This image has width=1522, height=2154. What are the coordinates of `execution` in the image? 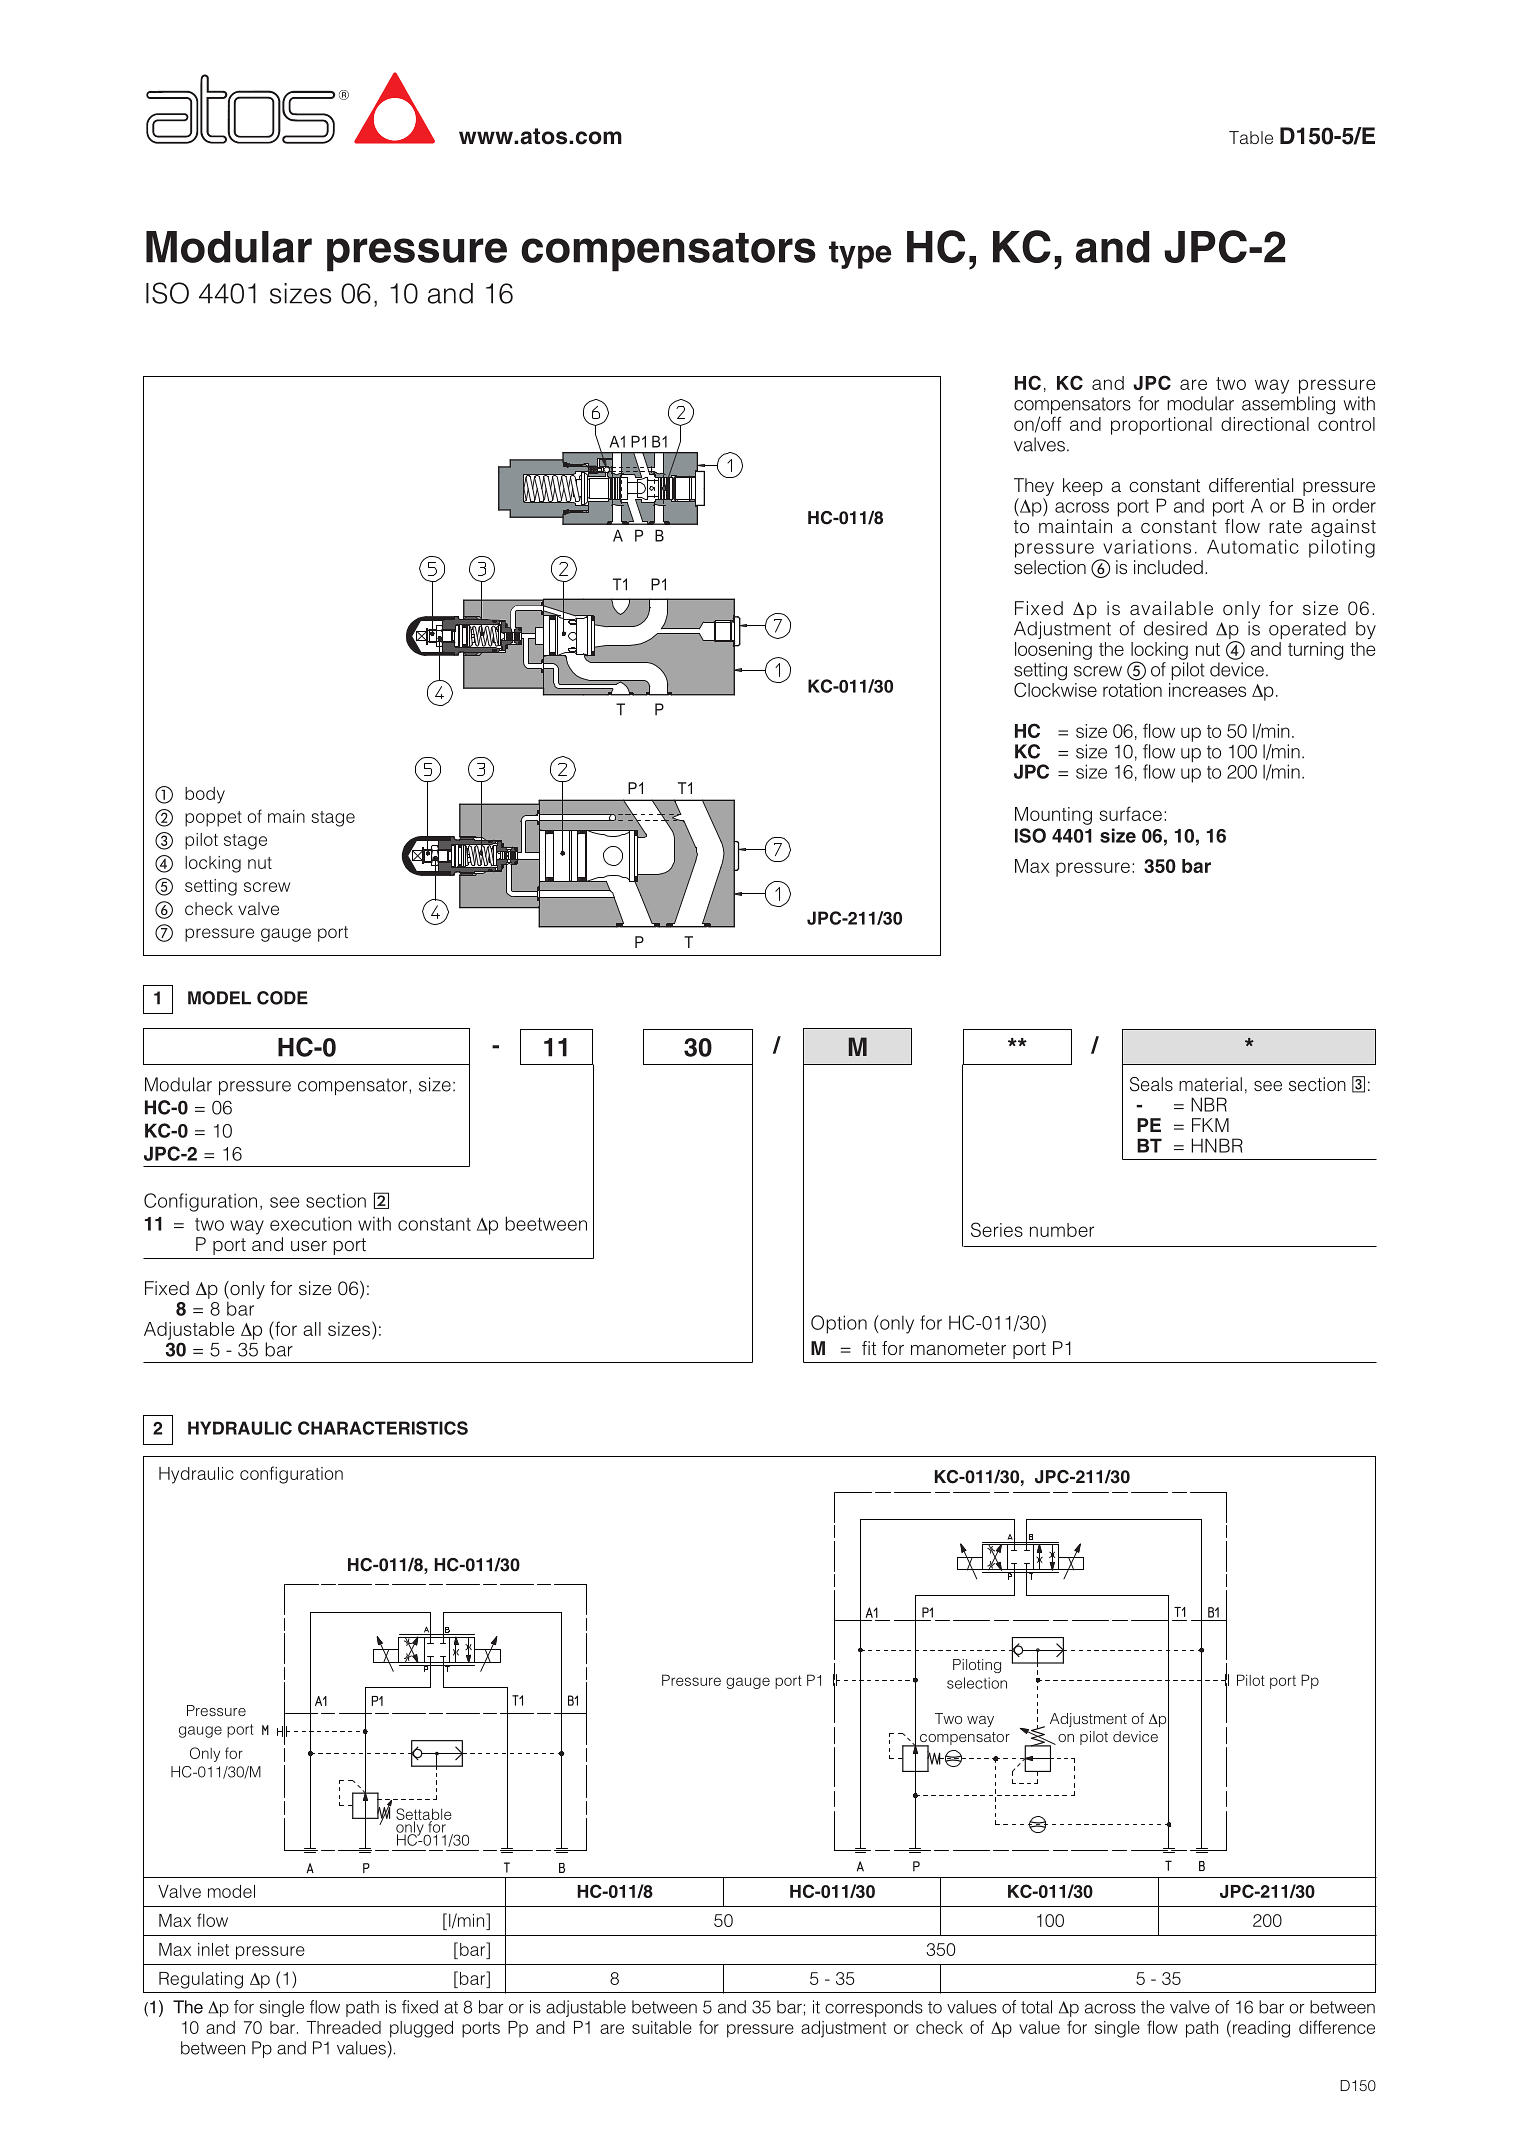 It's located at (311, 1223).
